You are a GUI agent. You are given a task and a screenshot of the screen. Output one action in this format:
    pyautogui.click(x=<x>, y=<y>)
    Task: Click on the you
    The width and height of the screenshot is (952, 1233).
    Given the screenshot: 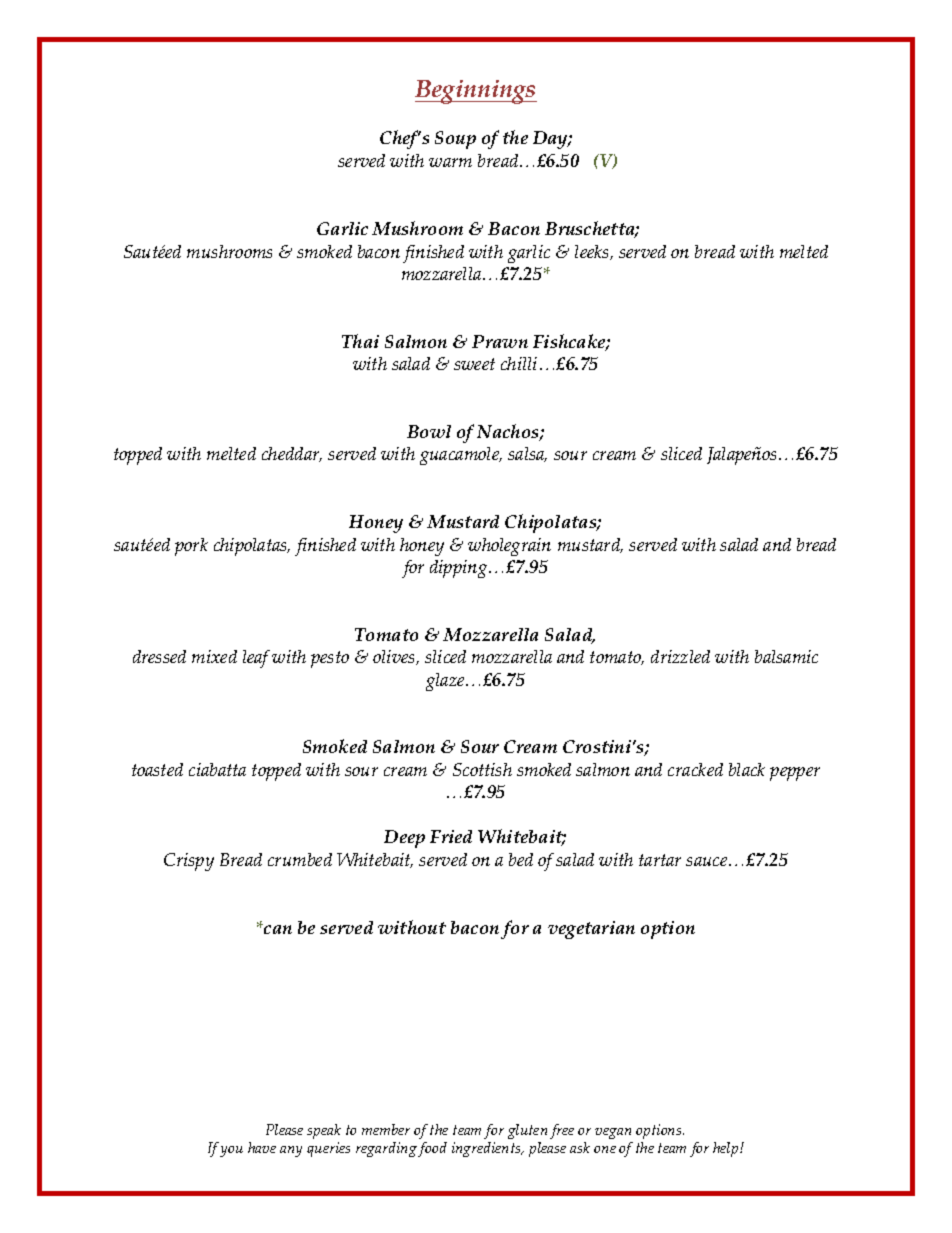 What is the action you would take?
    pyautogui.click(x=231, y=1151)
